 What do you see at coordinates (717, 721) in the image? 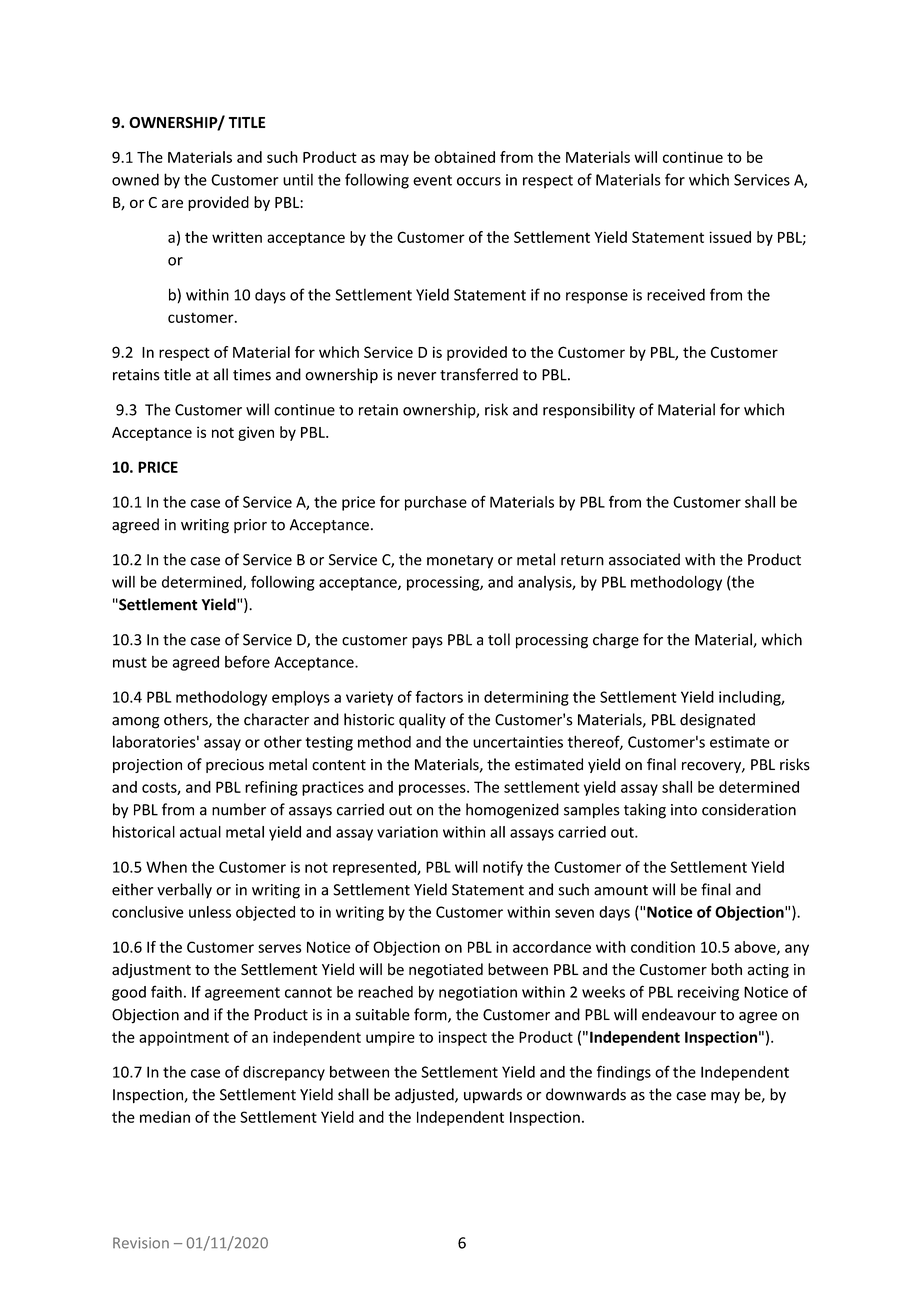
I see `designated` at bounding box center [717, 721].
